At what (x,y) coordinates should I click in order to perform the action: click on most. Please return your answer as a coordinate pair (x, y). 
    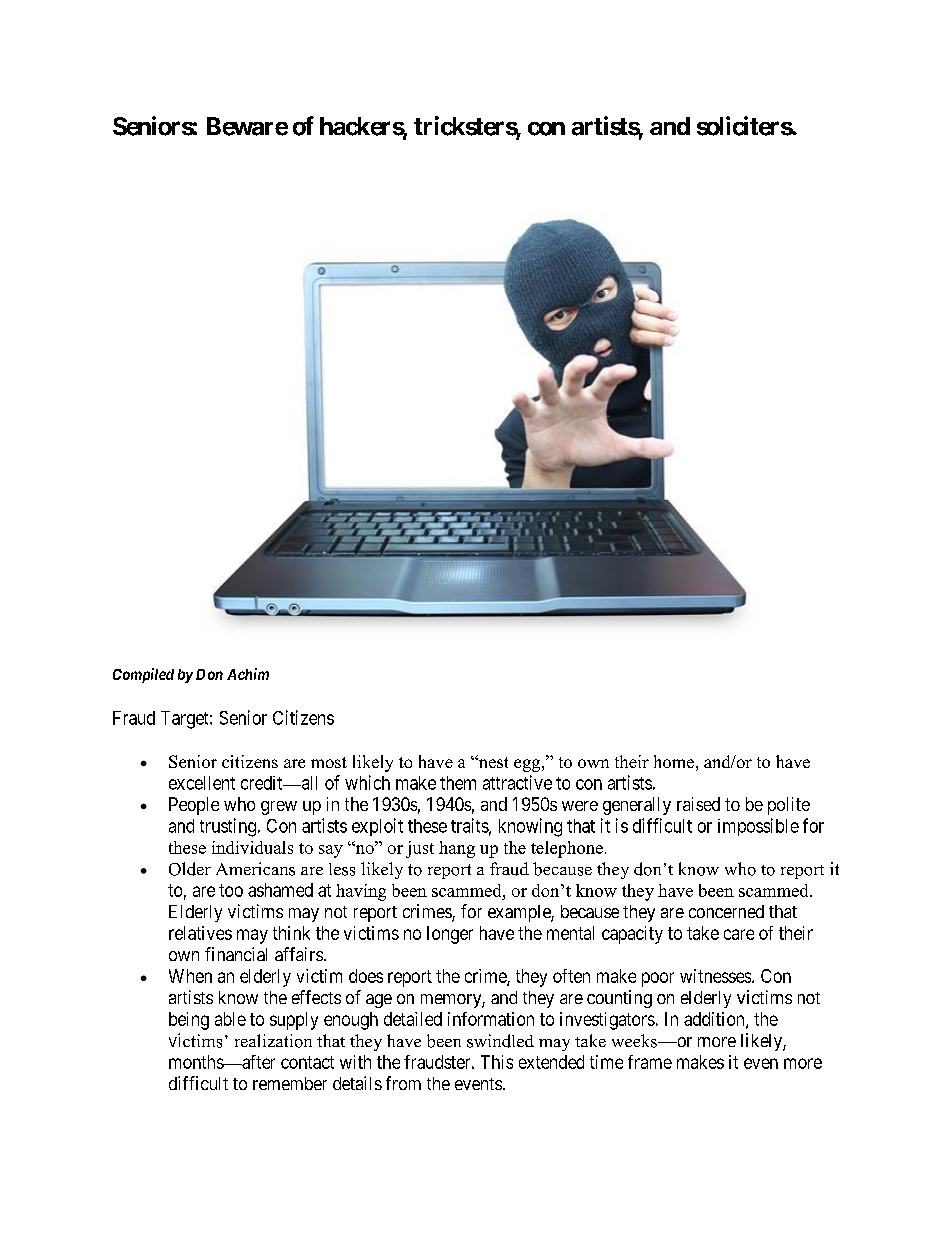
    Looking at the image, I should click on (329, 762).
